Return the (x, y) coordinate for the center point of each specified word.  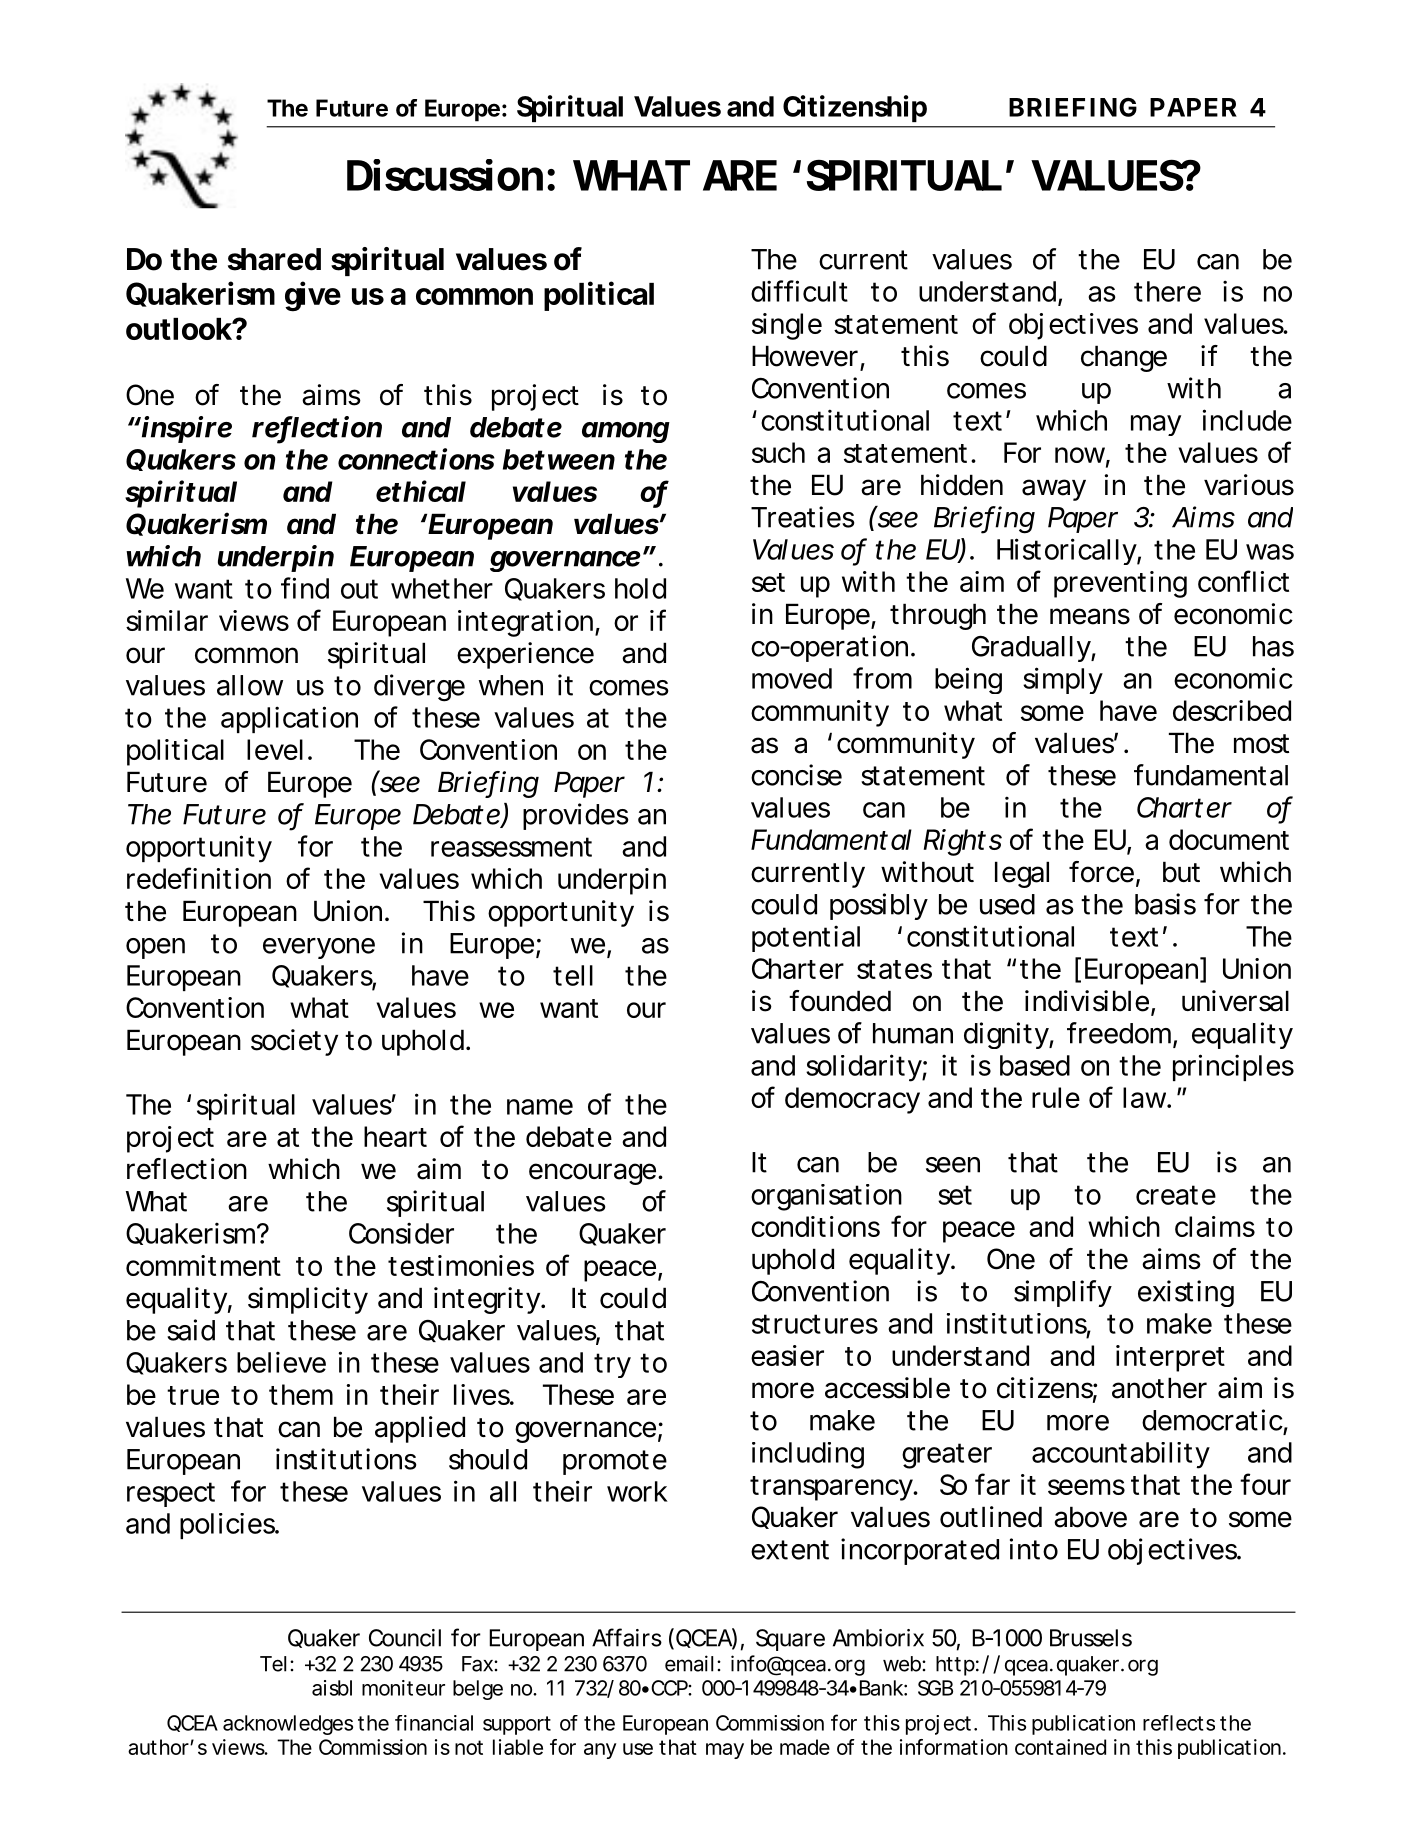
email (689, 1663)
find (305, 588)
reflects (1179, 1723)
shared (274, 259)
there (1167, 291)
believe (281, 1362)
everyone (319, 948)
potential (806, 938)
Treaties (803, 517)
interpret (1170, 1358)
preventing (1120, 584)
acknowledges (288, 1725)
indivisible (1087, 1001)
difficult (799, 291)
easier (787, 1355)
